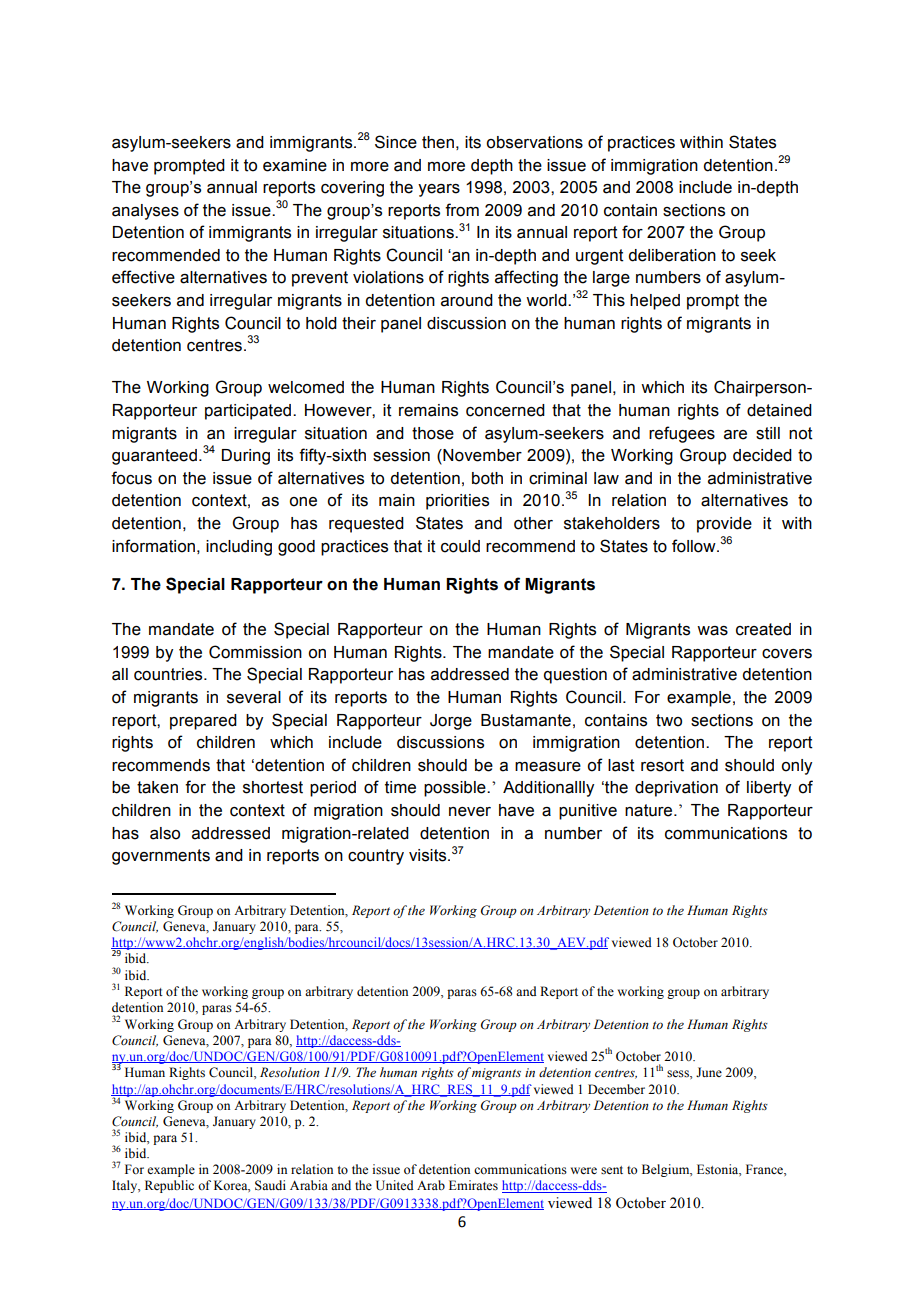 This screenshot has width=924, height=1308. I want to click on years, so click(439, 190).
